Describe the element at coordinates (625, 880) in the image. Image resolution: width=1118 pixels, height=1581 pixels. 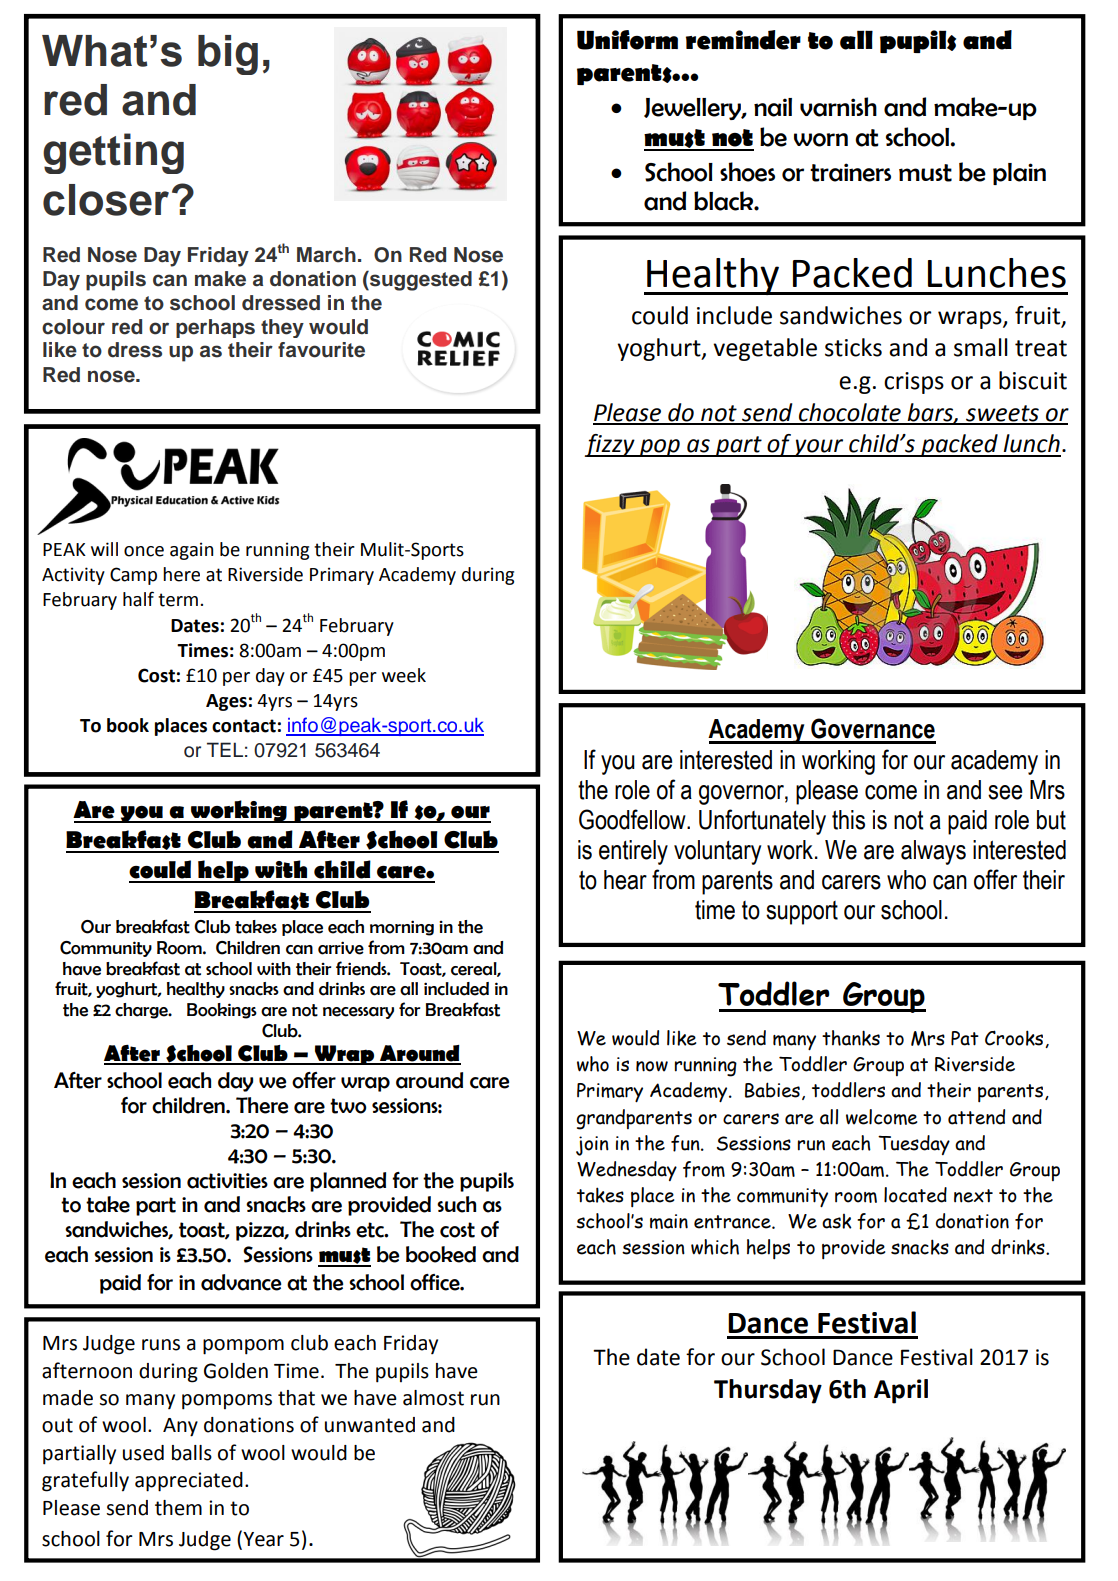
I see `hear` at that location.
